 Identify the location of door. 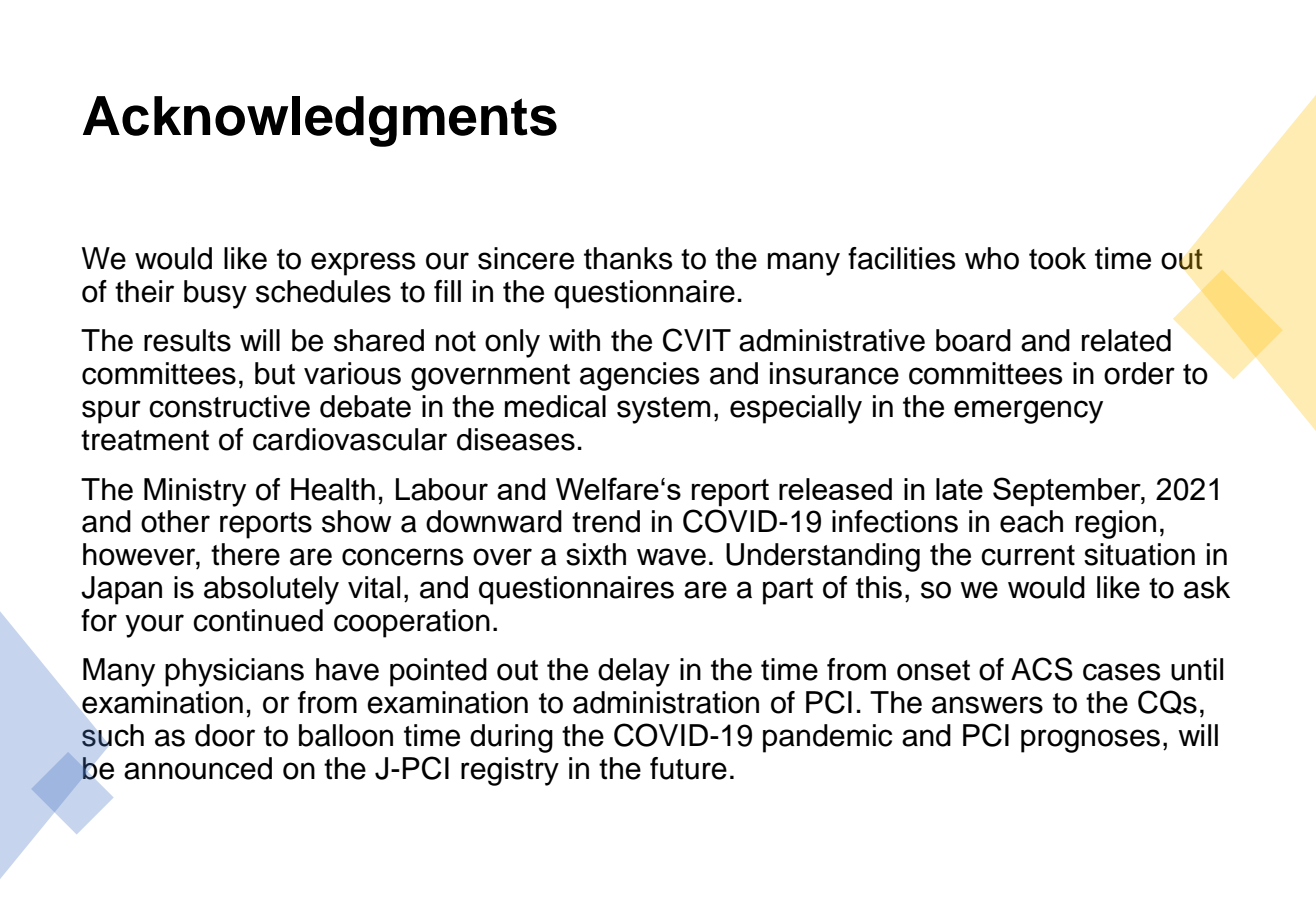
(225, 735).
